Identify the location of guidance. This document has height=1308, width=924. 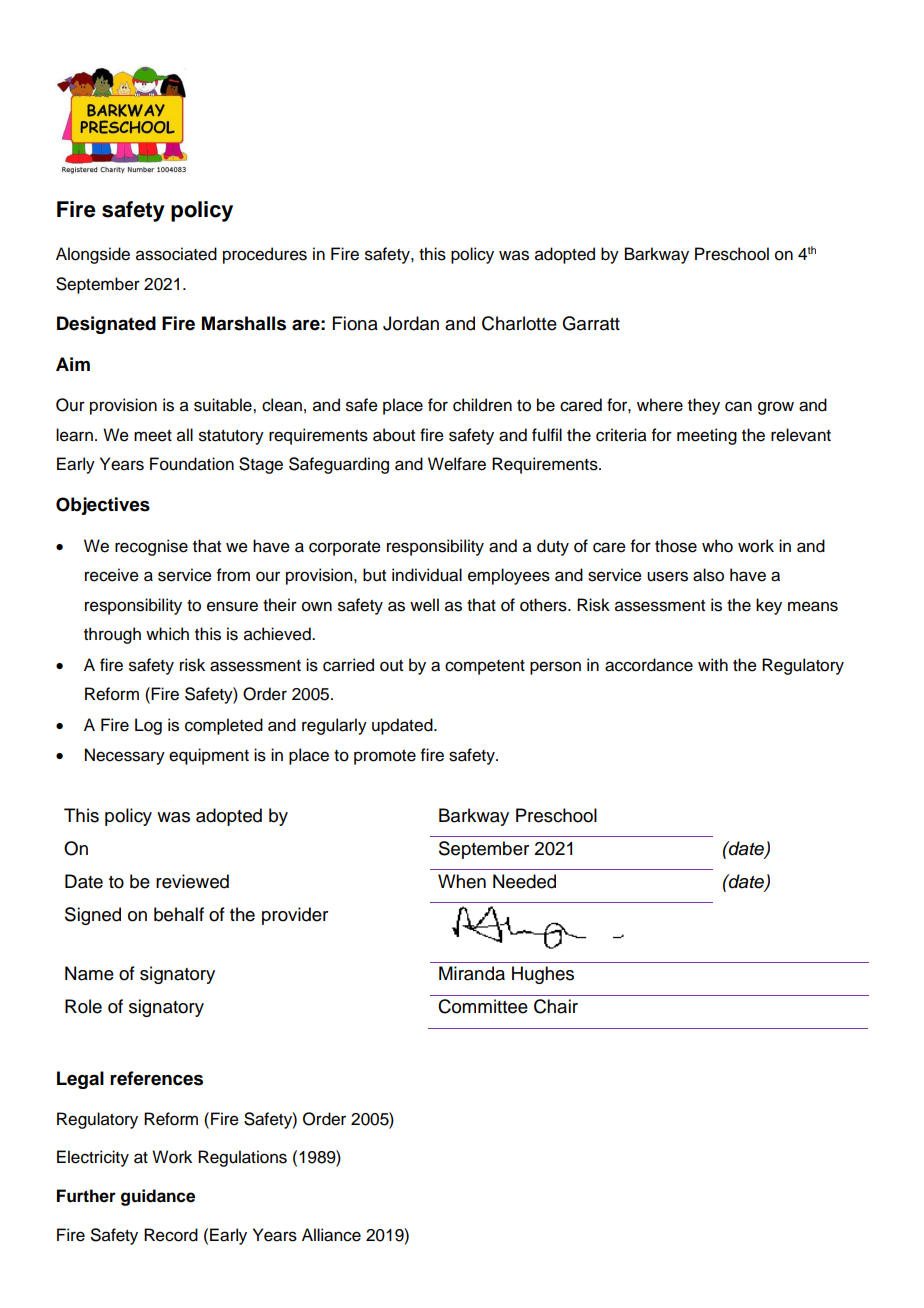
(158, 1197).
